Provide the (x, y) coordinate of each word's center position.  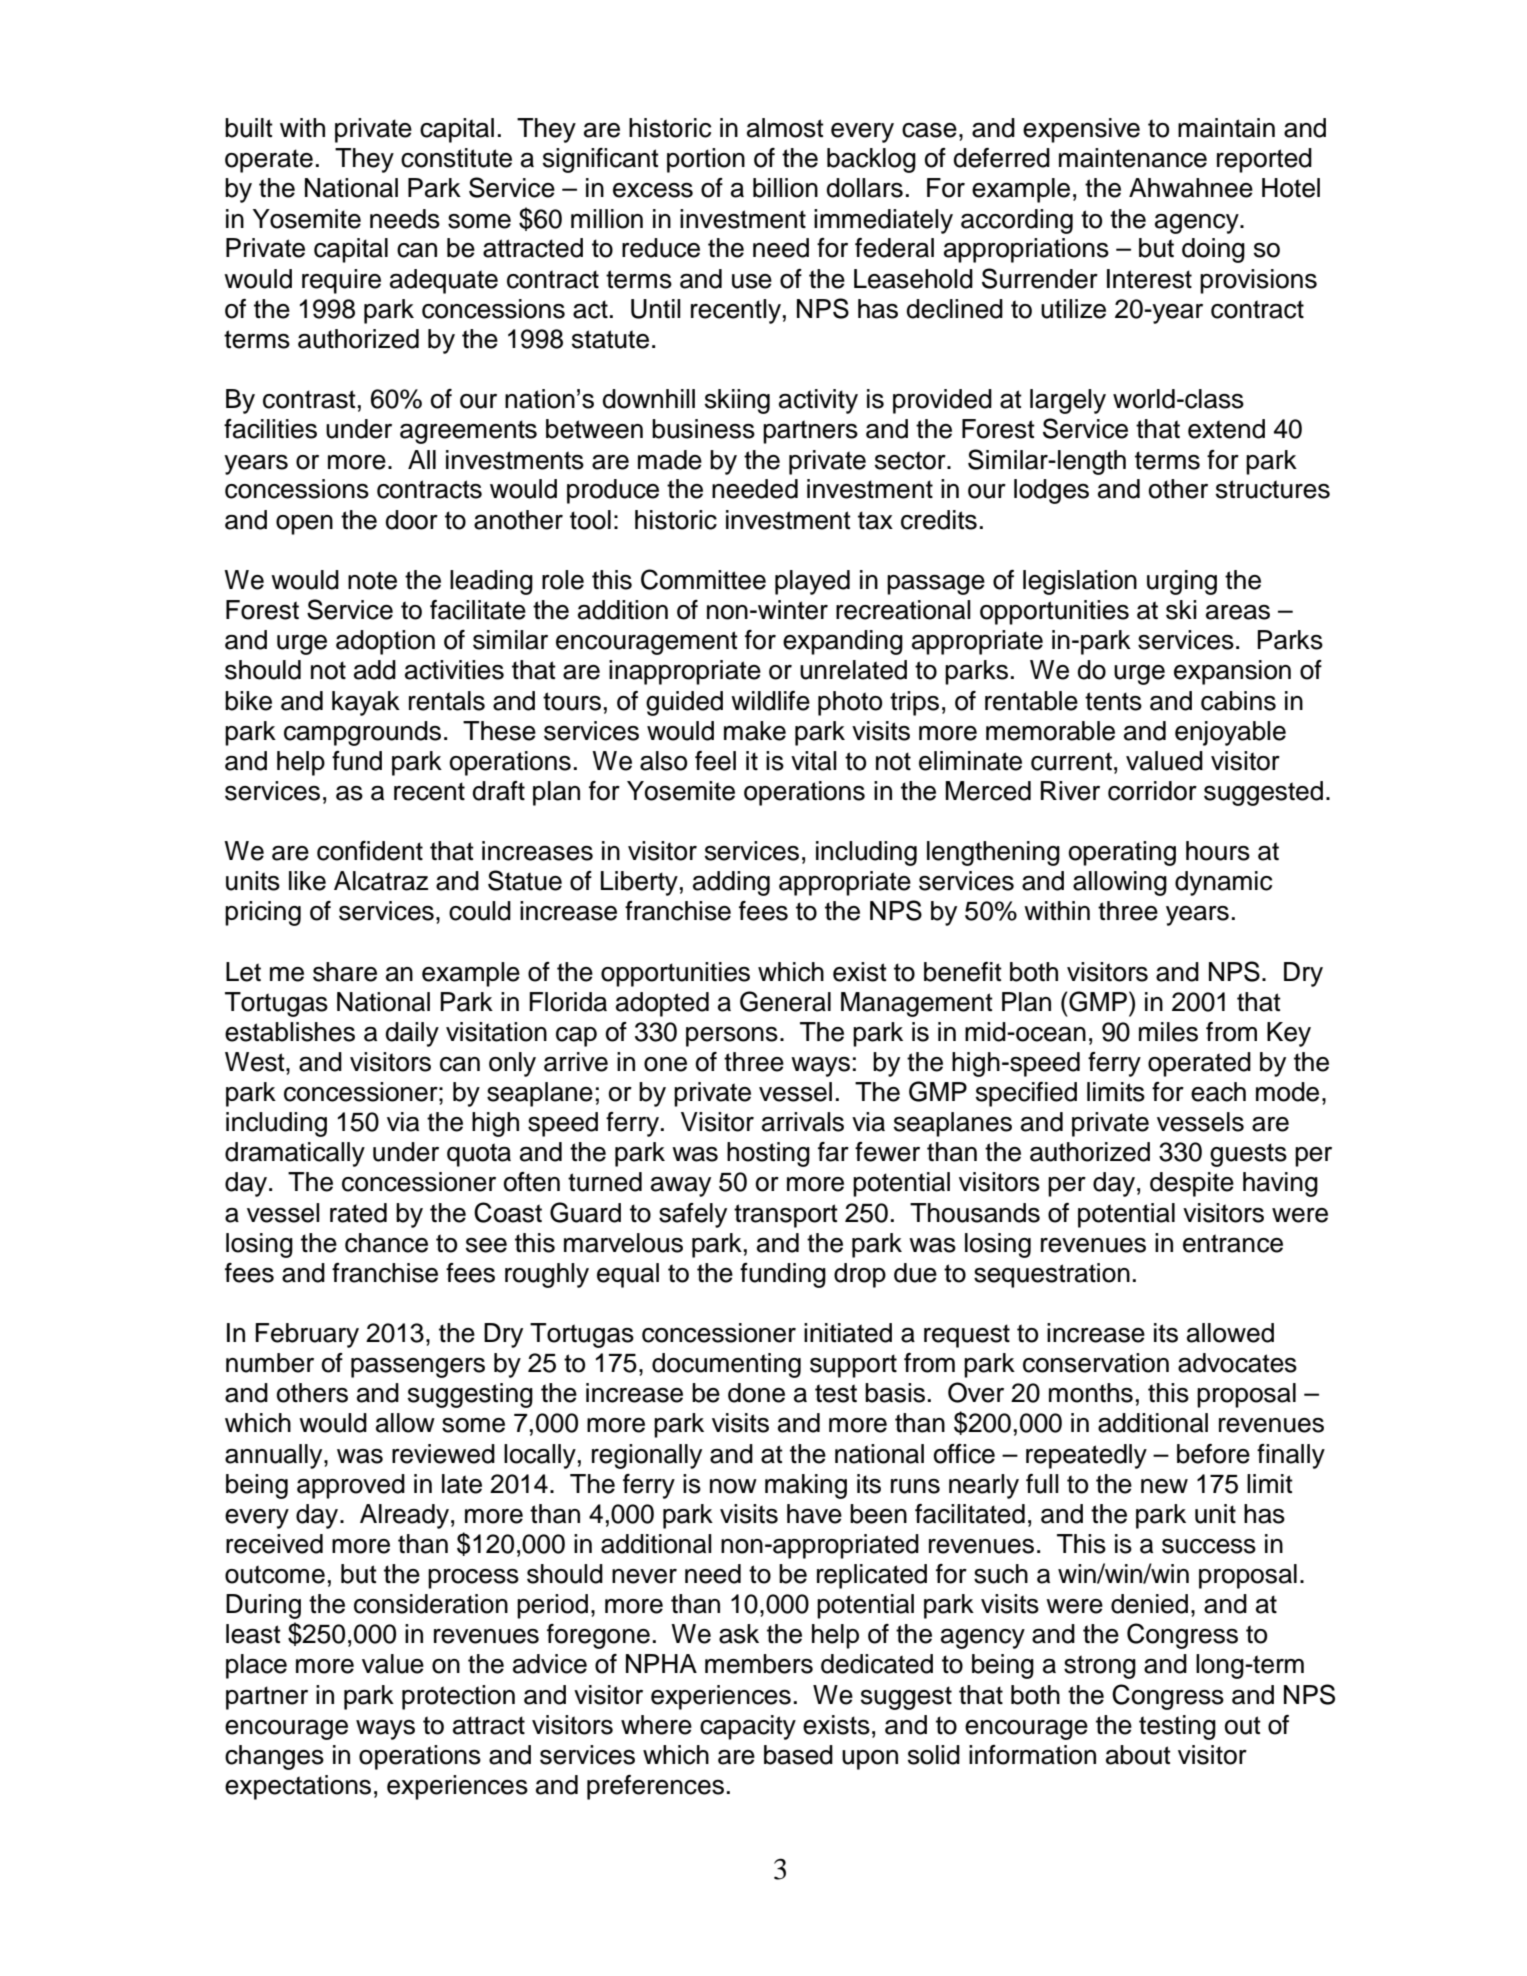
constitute (456, 158)
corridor (1152, 791)
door (412, 520)
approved (351, 1486)
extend (1226, 429)
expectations (298, 1787)
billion (785, 188)
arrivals (803, 1122)
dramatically (295, 1154)
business (703, 429)
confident (370, 851)
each (1218, 1092)
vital (814, 761)
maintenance (1133, 158)
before (1213, 1454)
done (756, 1393)
